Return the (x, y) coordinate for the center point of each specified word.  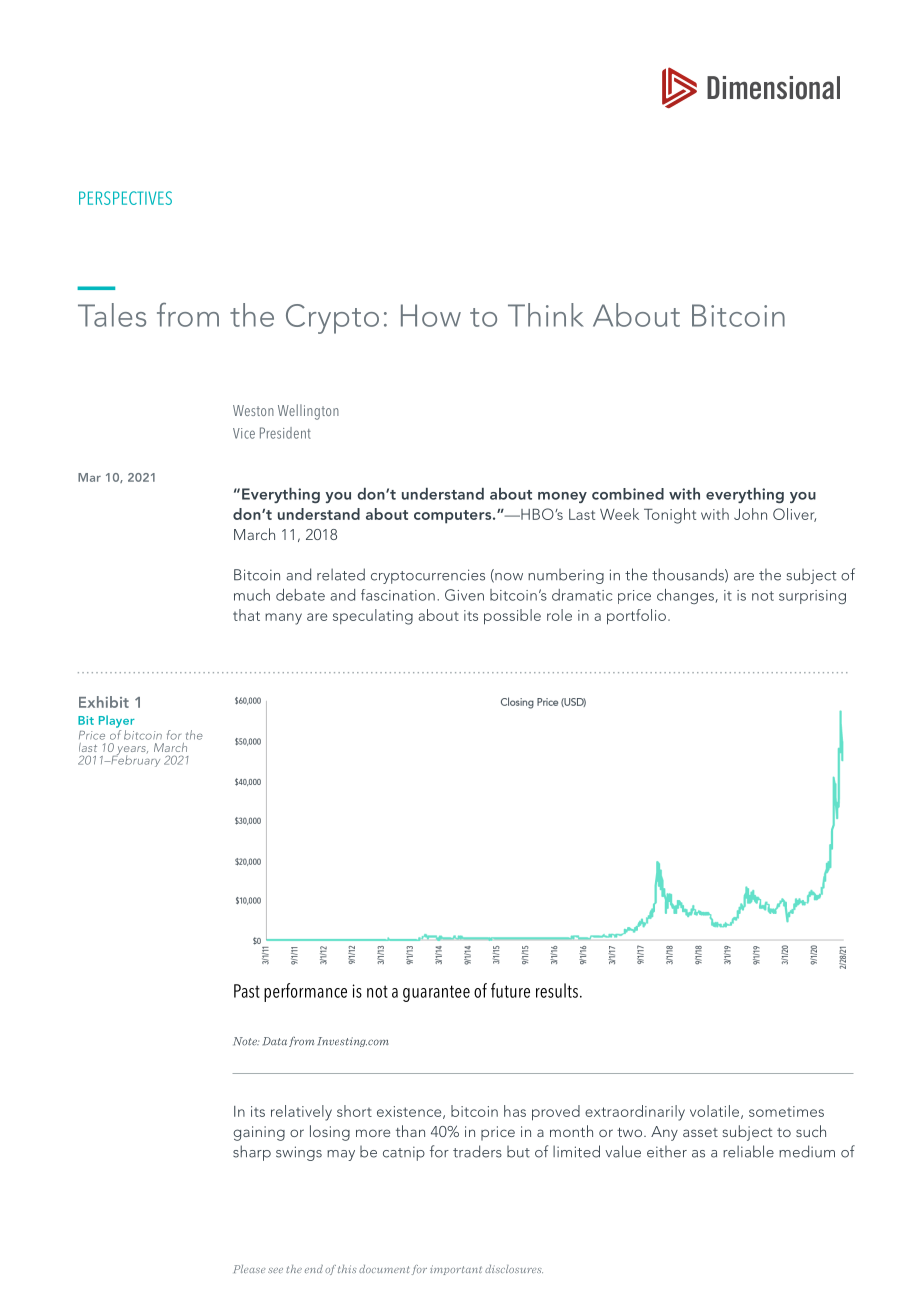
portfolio (636, 617)
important (456, 1270)
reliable (748, 1151)
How (431, 315)
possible (512, 617)
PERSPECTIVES (125, 198)
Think (546, 315)
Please (249, 1269)
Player (117, 721)
